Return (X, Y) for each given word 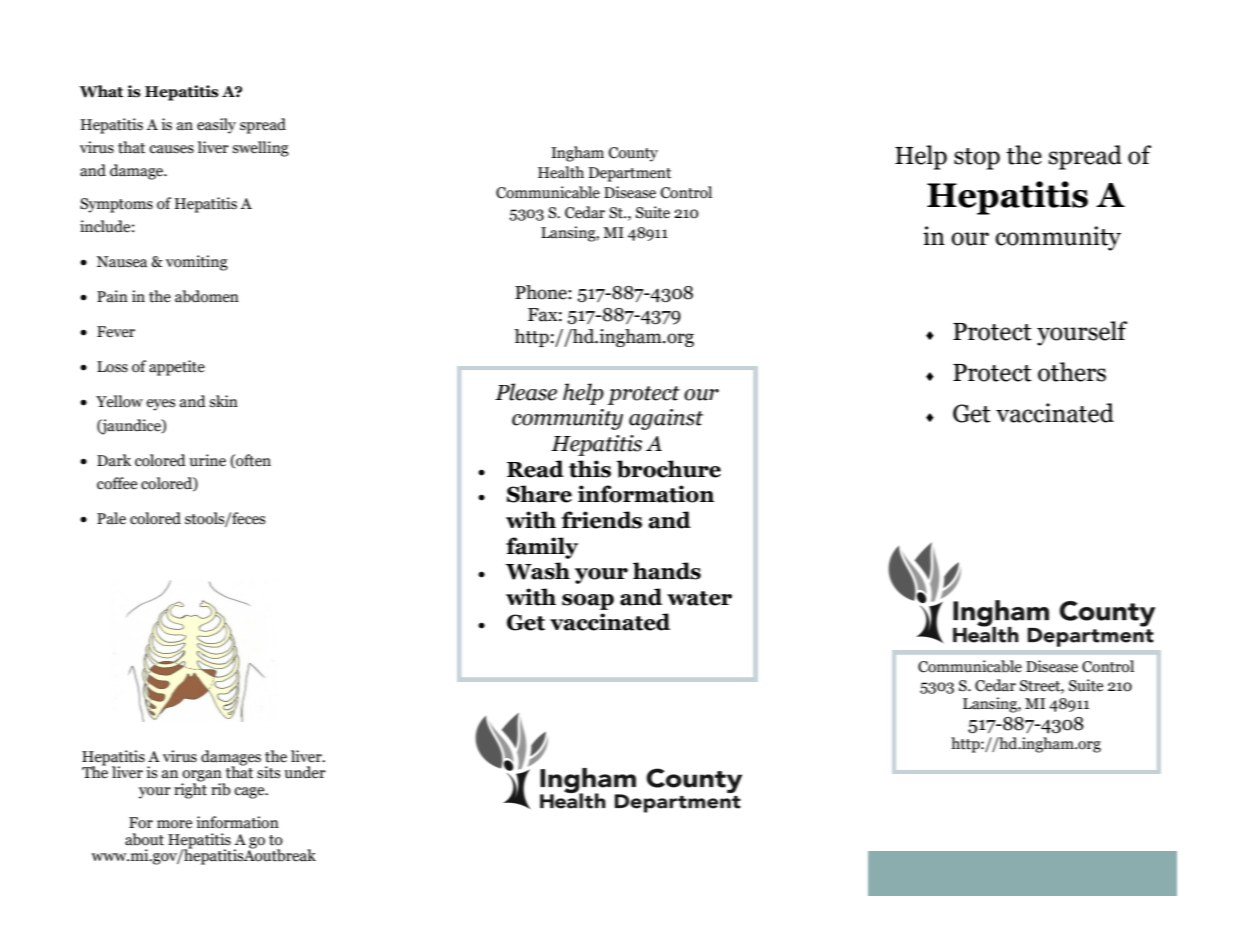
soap (588, 602)
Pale (111, 518)
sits (269, 772)
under (305, 772)
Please (526, 392)
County (633, 154)
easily (216, 126)
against (666, 419)
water (699, 598)
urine (207, 460)
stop (977, 159)
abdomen (207, 296)
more (174, 824)
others (1072, 372)
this (590, 469)
